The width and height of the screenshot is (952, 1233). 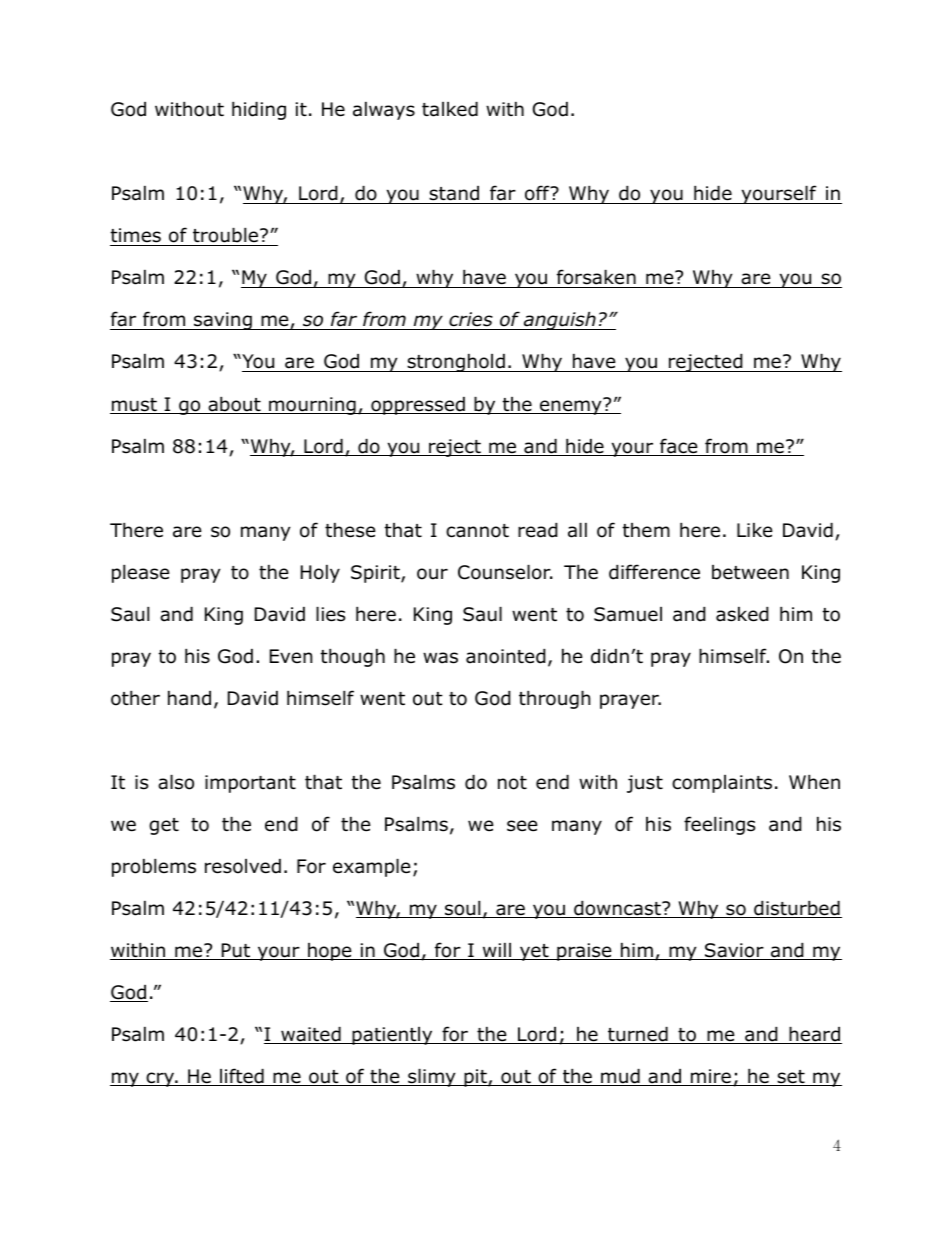 I want to click on forsaken, so click(x=596, y=278).
